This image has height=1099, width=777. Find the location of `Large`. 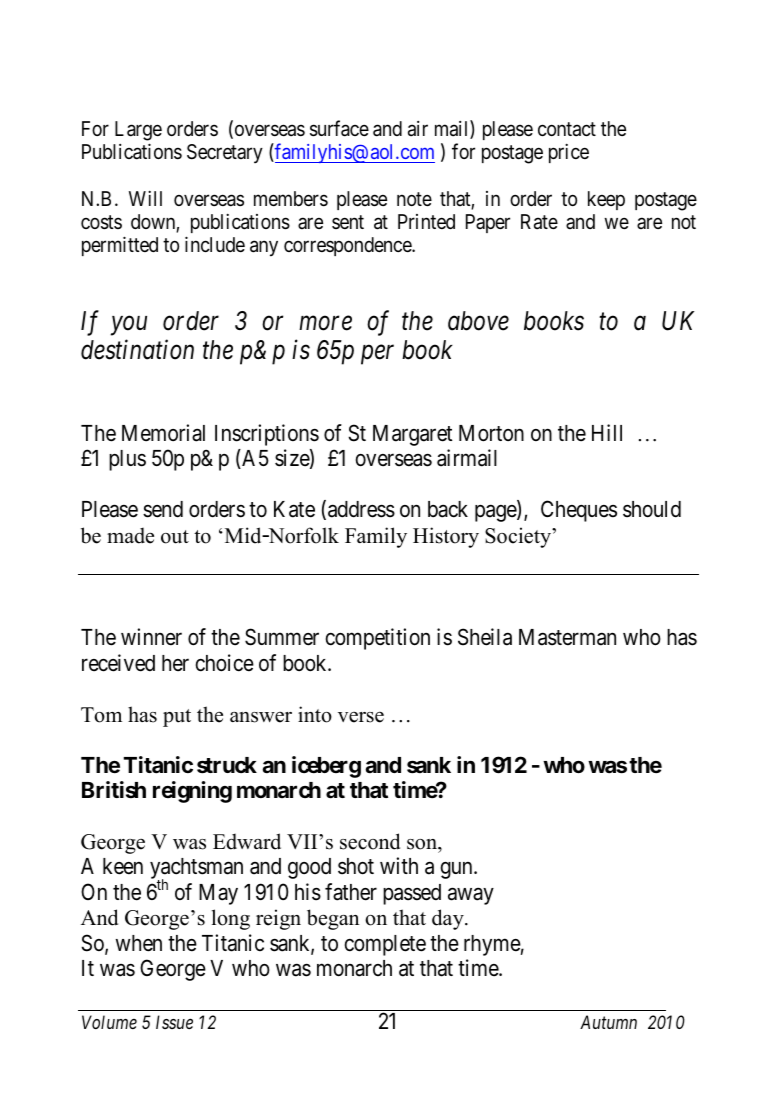

Large is located at coordinates (138, 131).
